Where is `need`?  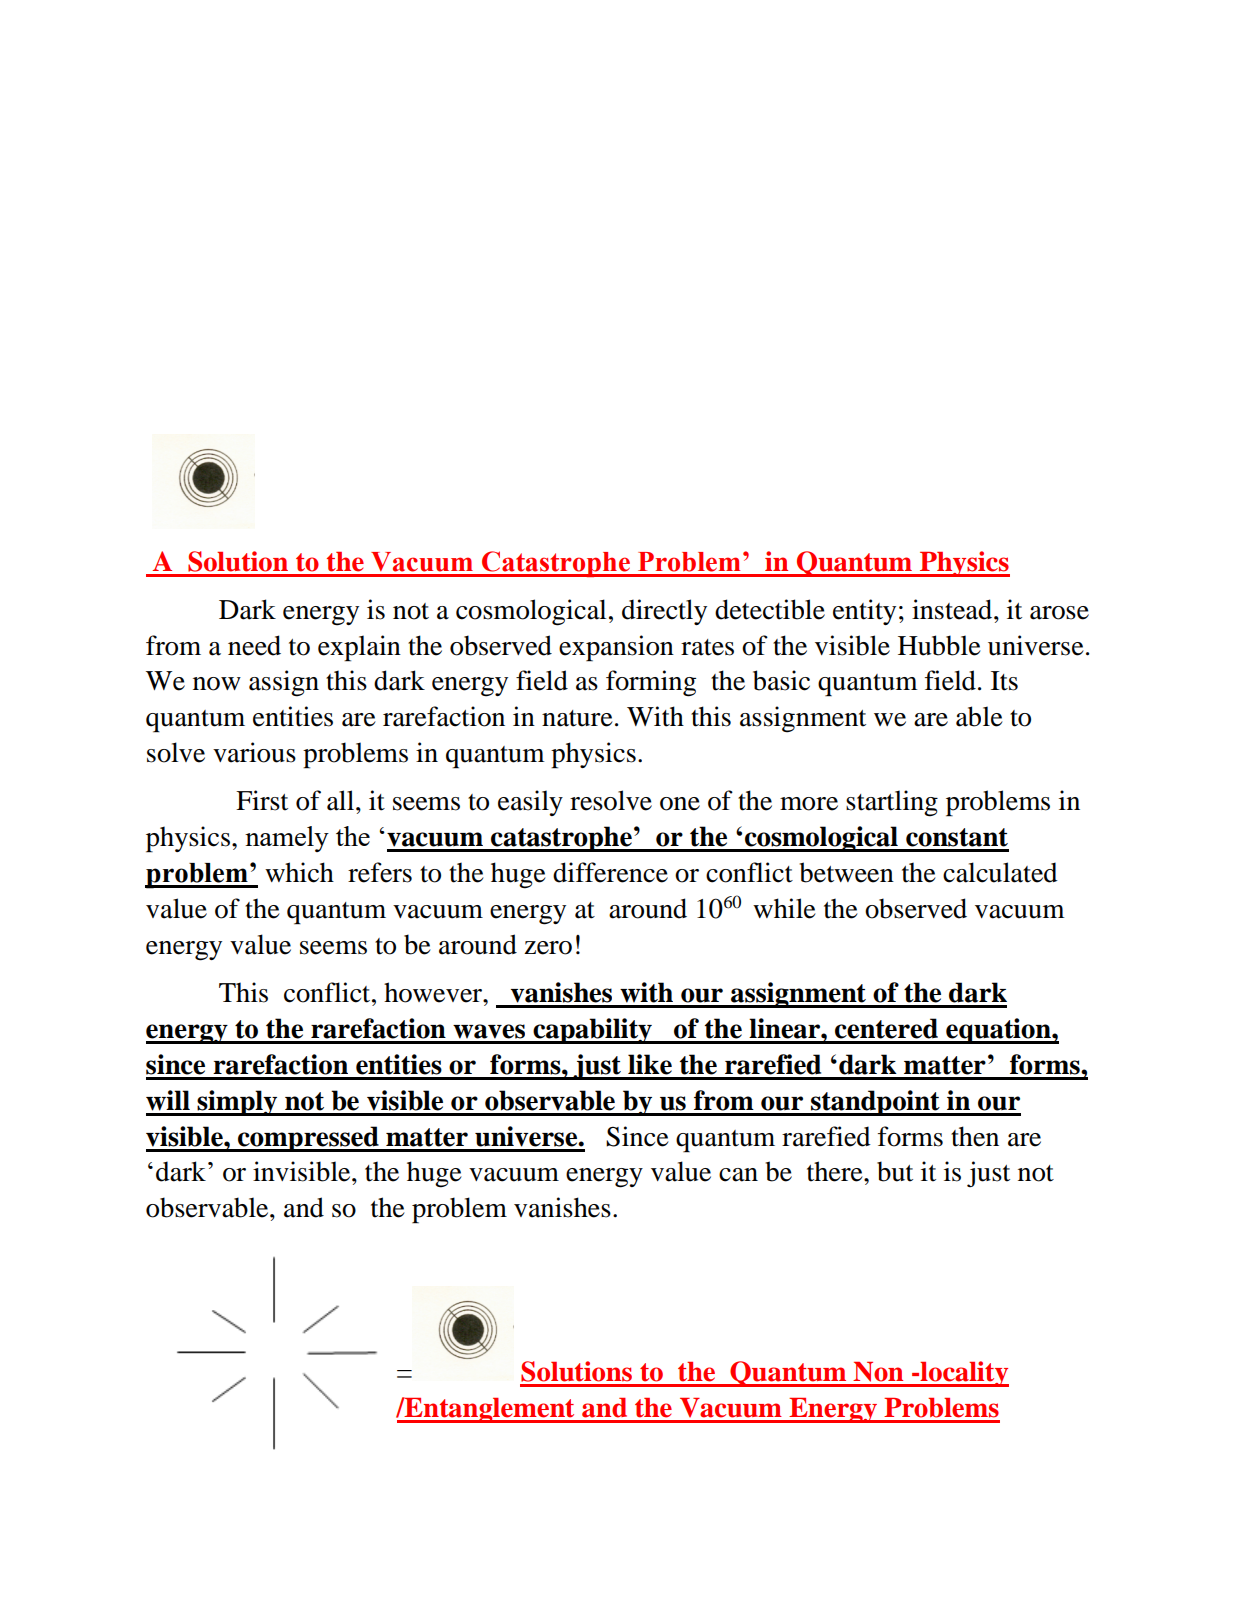
need is located at coordinates (254, 645).
